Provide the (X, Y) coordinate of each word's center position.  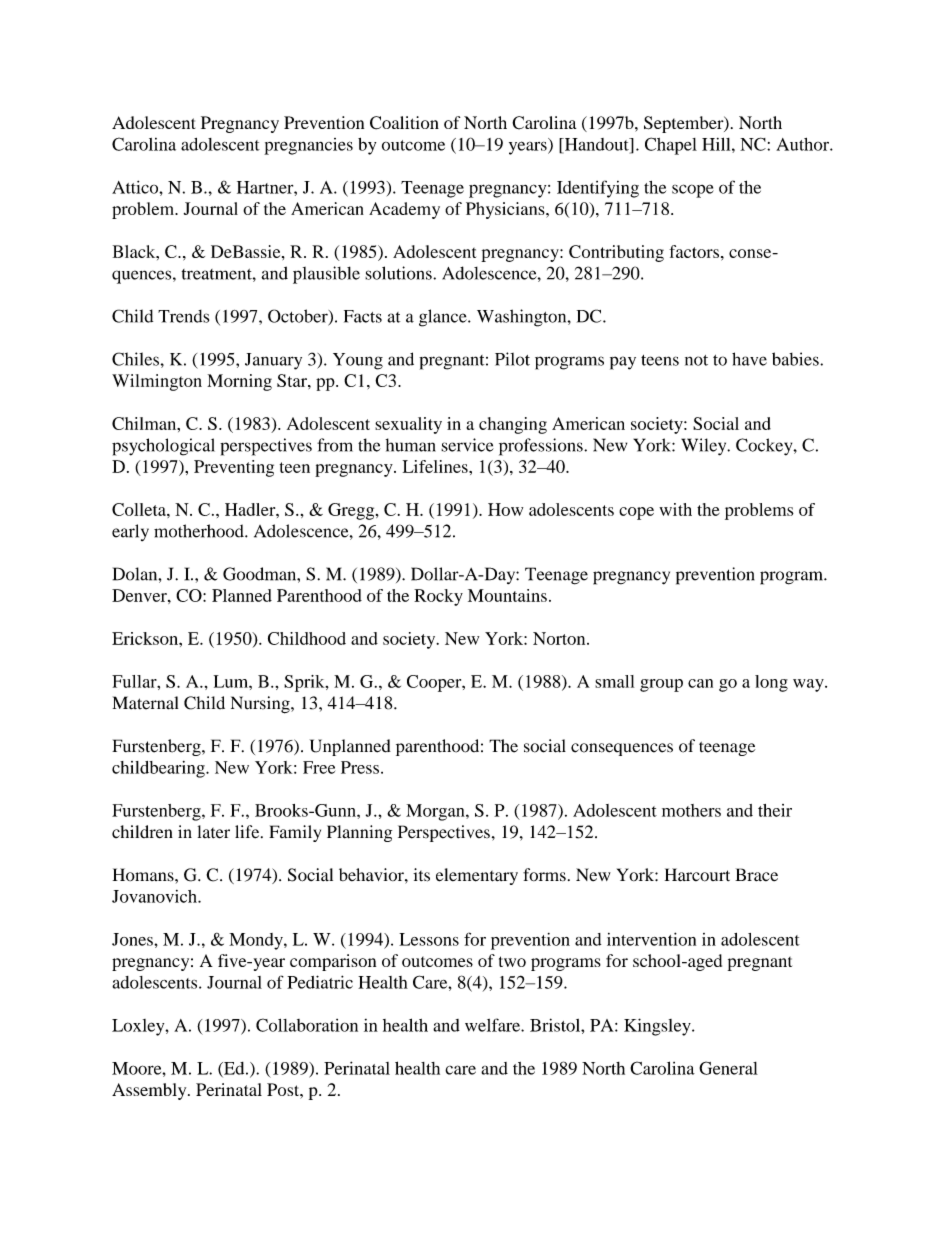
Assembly (150, 1091)
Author (803, 144)
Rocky (438, 597)
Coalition (404, 123)
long (771, 683)
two (512, 961)
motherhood (200, 531)
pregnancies (308, 146)
